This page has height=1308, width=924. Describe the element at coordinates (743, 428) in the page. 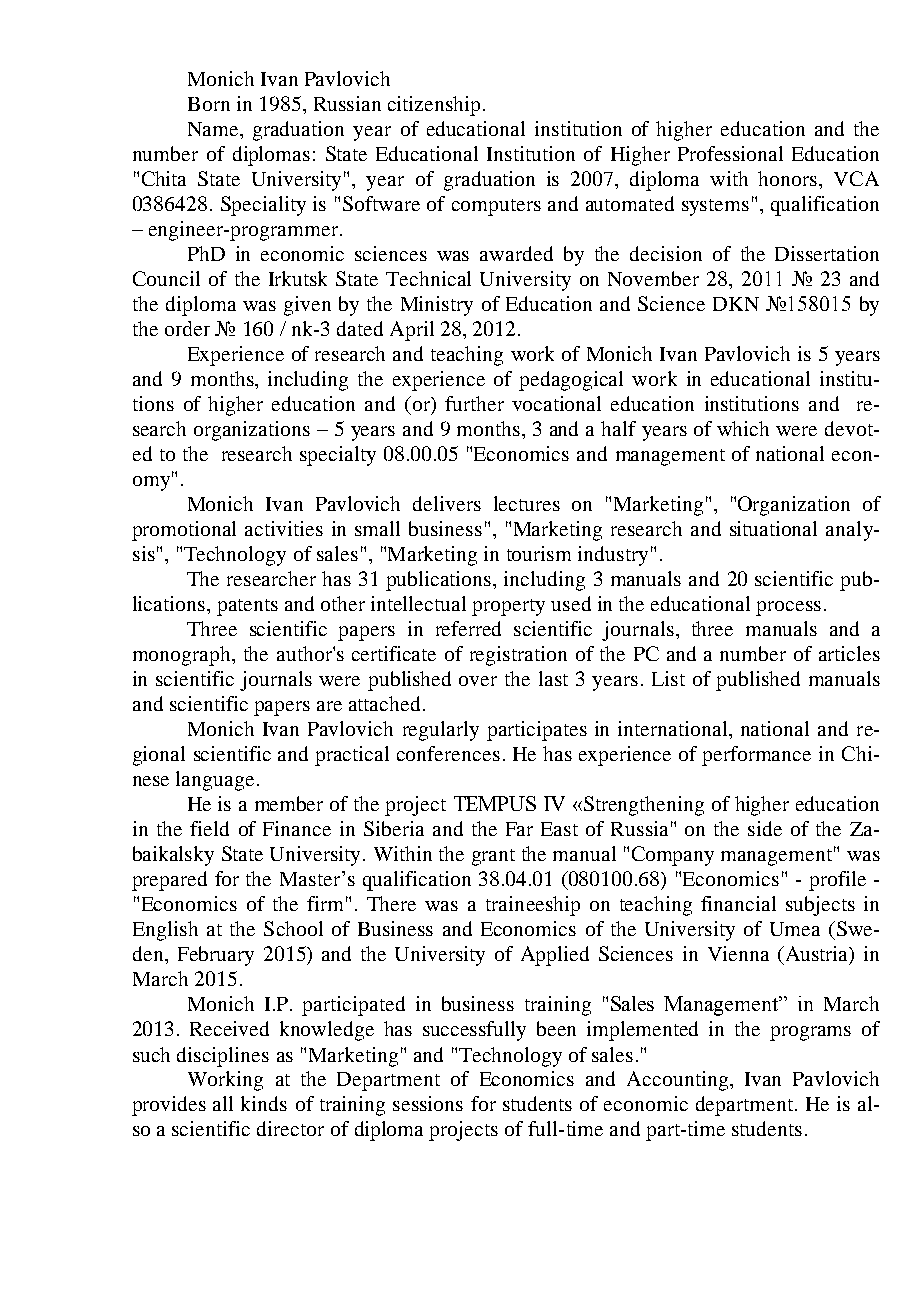

I see `which` at that location.
